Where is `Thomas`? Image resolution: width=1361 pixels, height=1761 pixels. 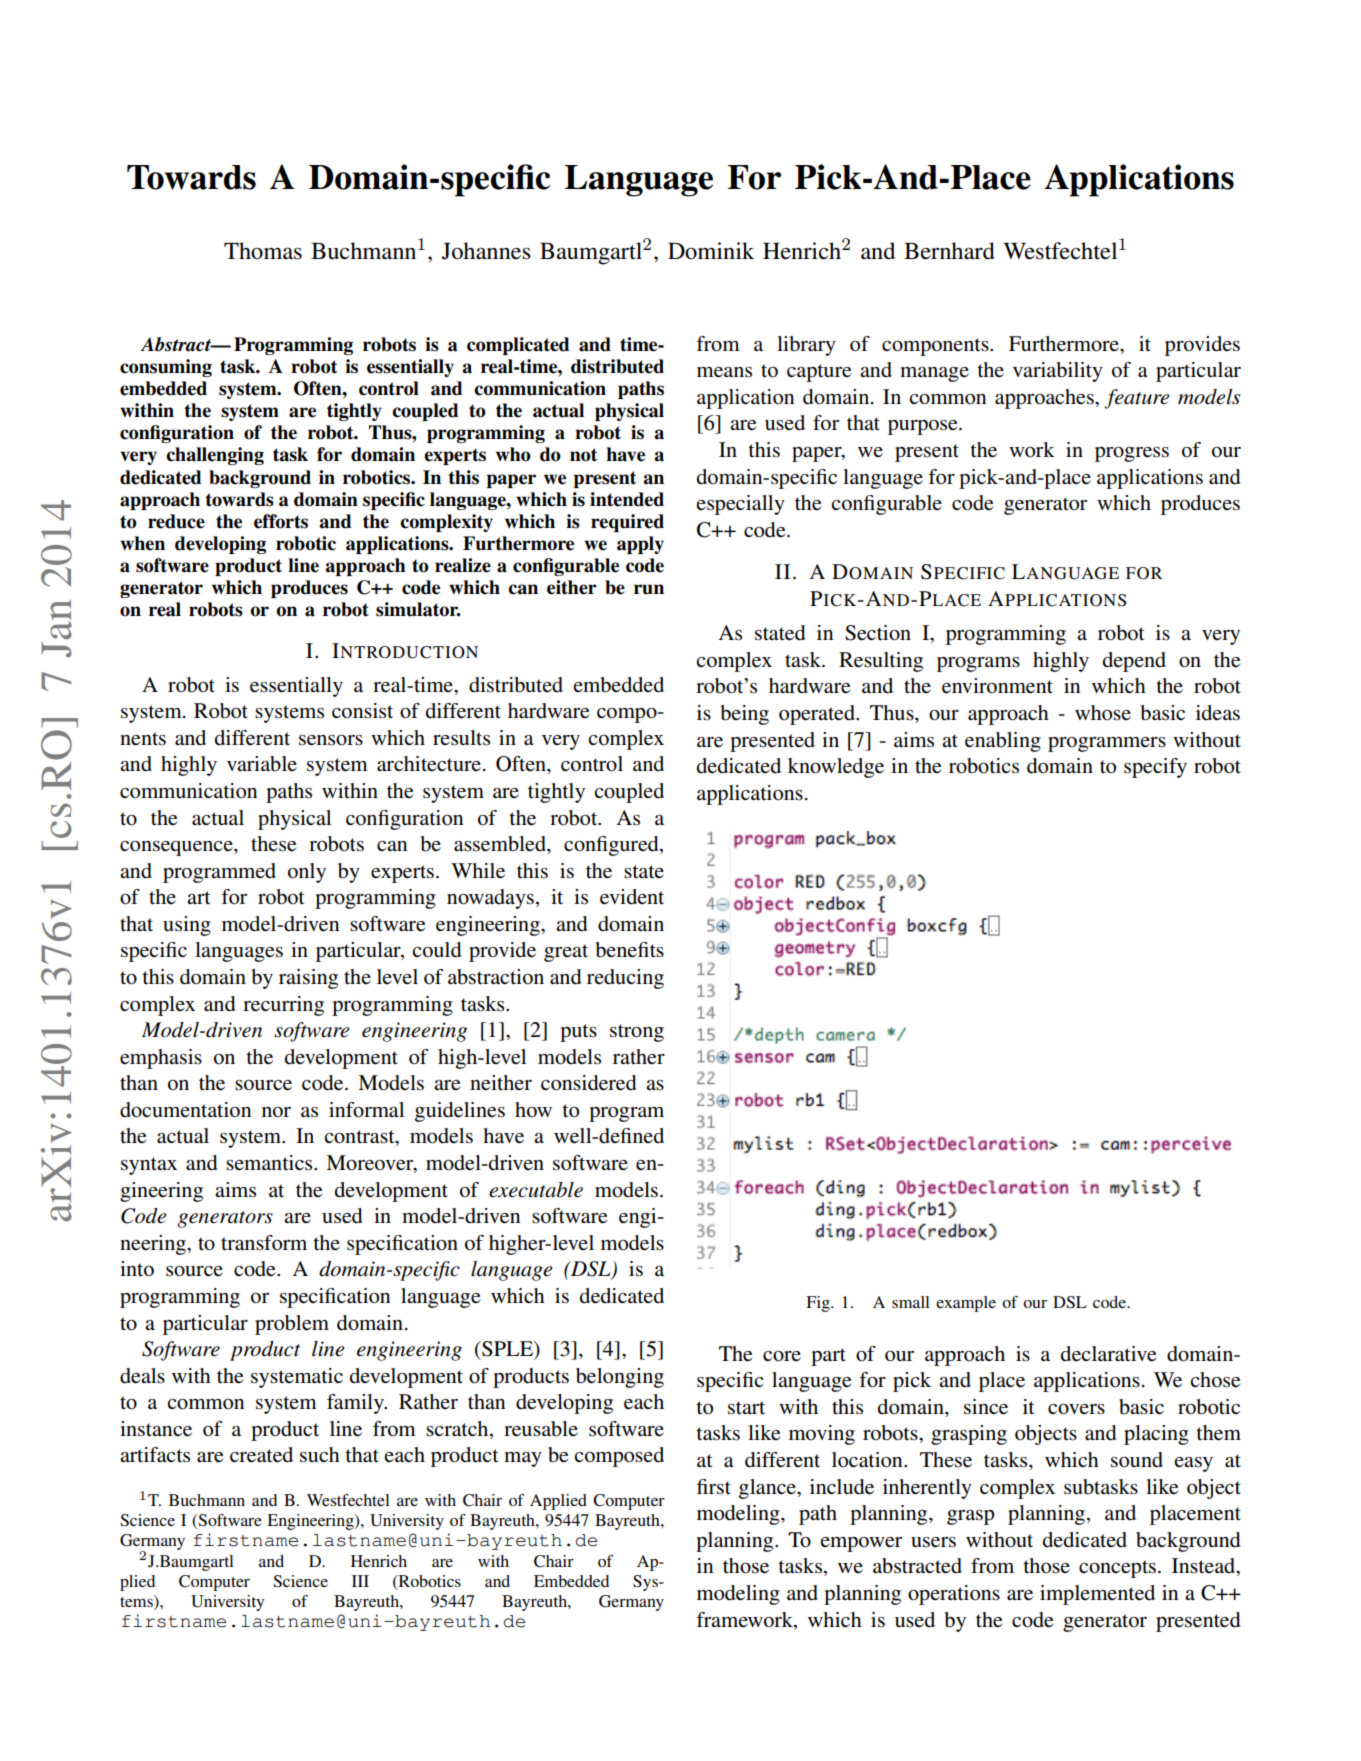
Thomas is located at coordinates (263, 251).
